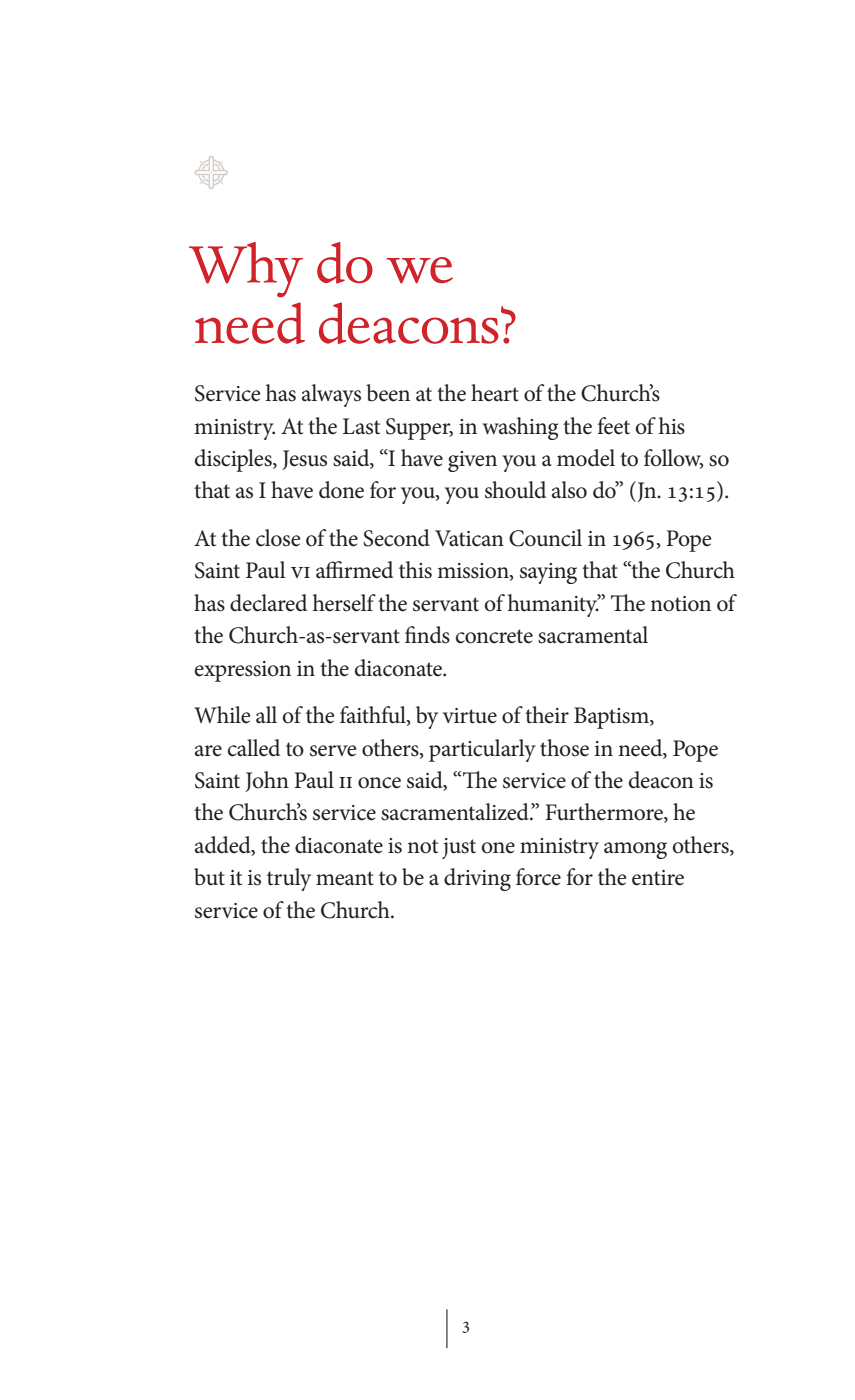  What do you see at coordinates (613, 426) in the screenshot?
I see `feet` at bounding box center [613, 426].
